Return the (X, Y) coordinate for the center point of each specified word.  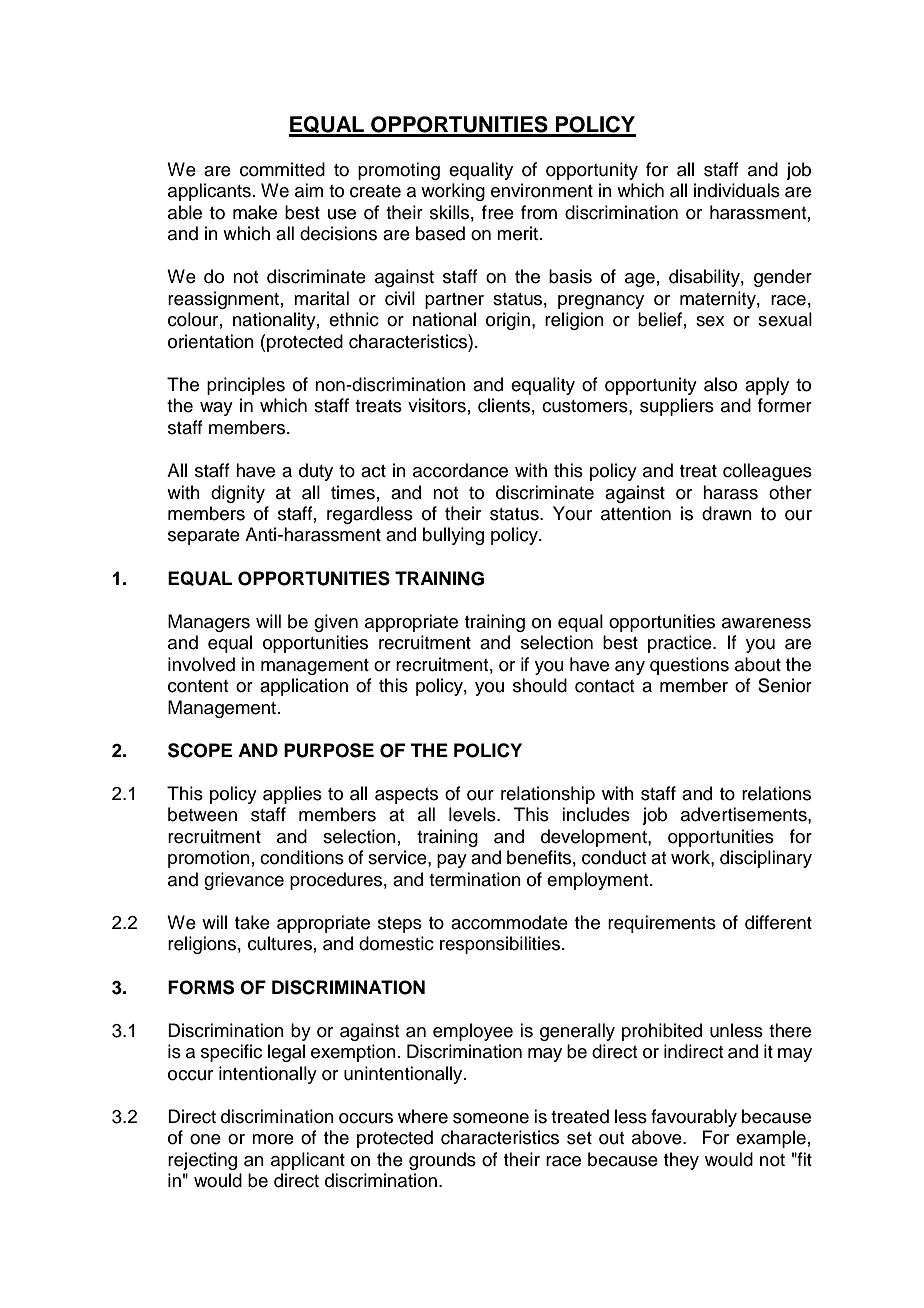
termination (475, 879)
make (255, 212)
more (273, 1139)
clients (504, 405)
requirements (662, 924)
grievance (244, 881)
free (498, 212)
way (216, 409)
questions (689, 666)
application (304, 687)
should (540, 685)
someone (491, 1118)
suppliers (677, 407)
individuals (737, 190)
